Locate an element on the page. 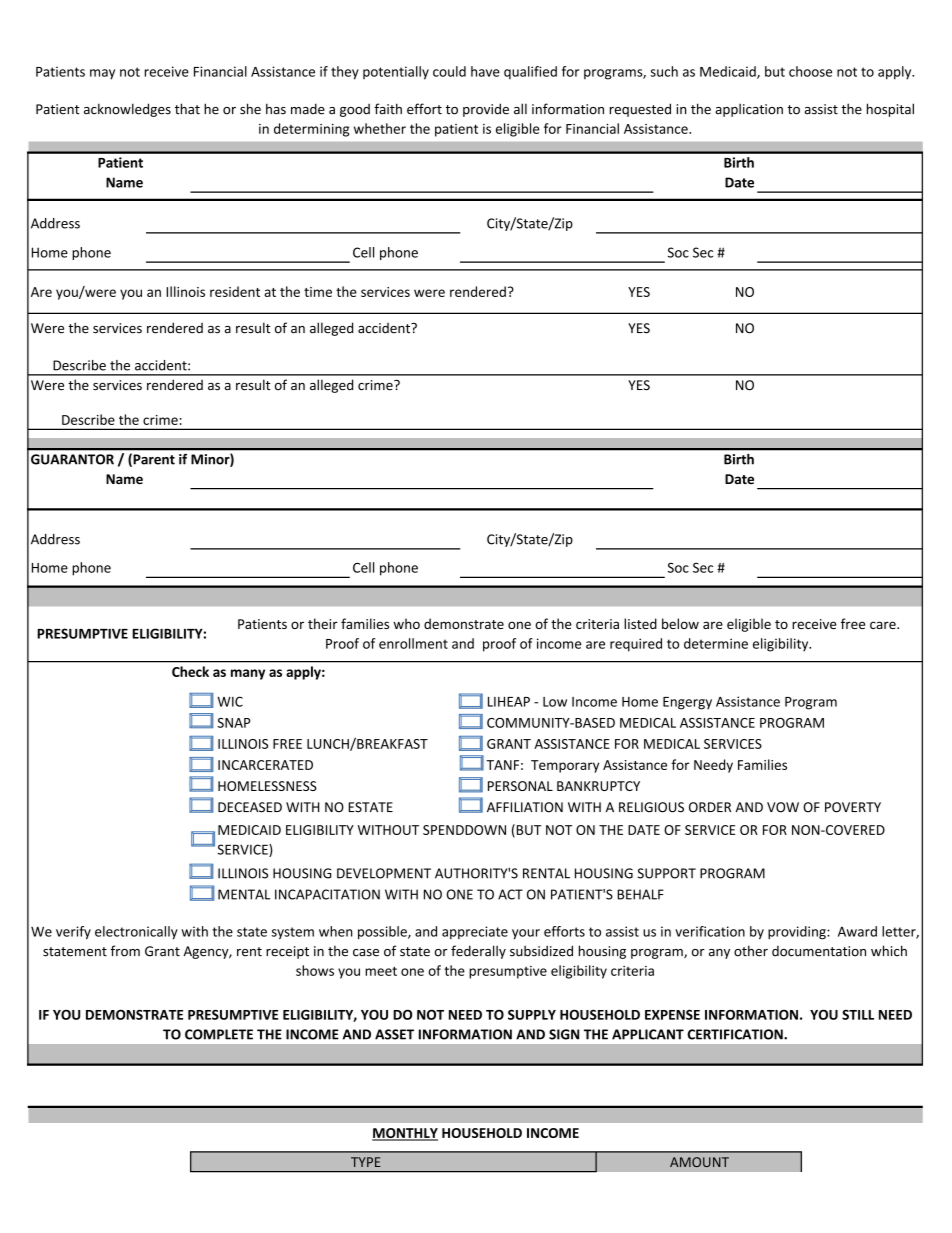  time is located at coordinates (318, 292).
